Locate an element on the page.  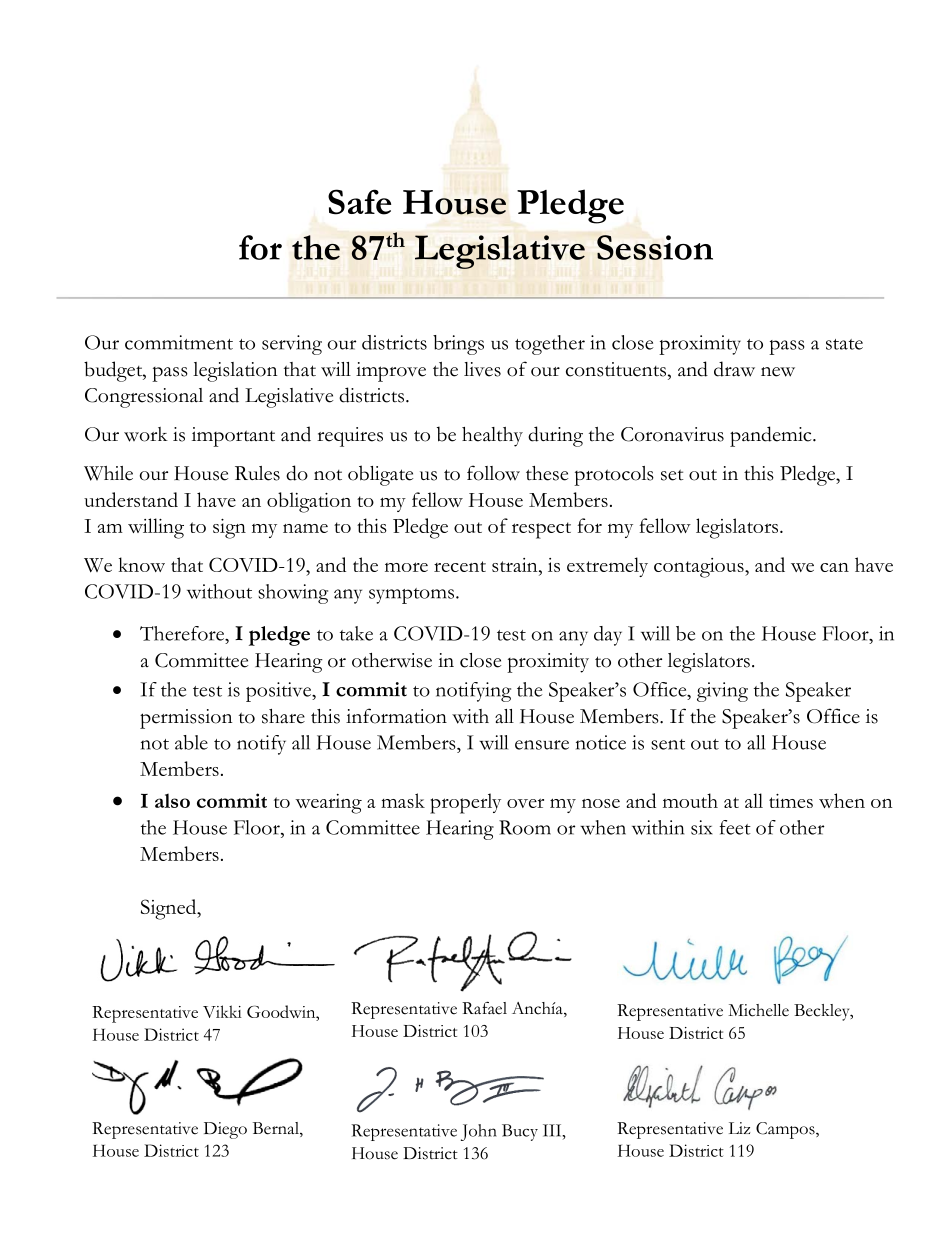
times is located at coordinates (791, 801).
